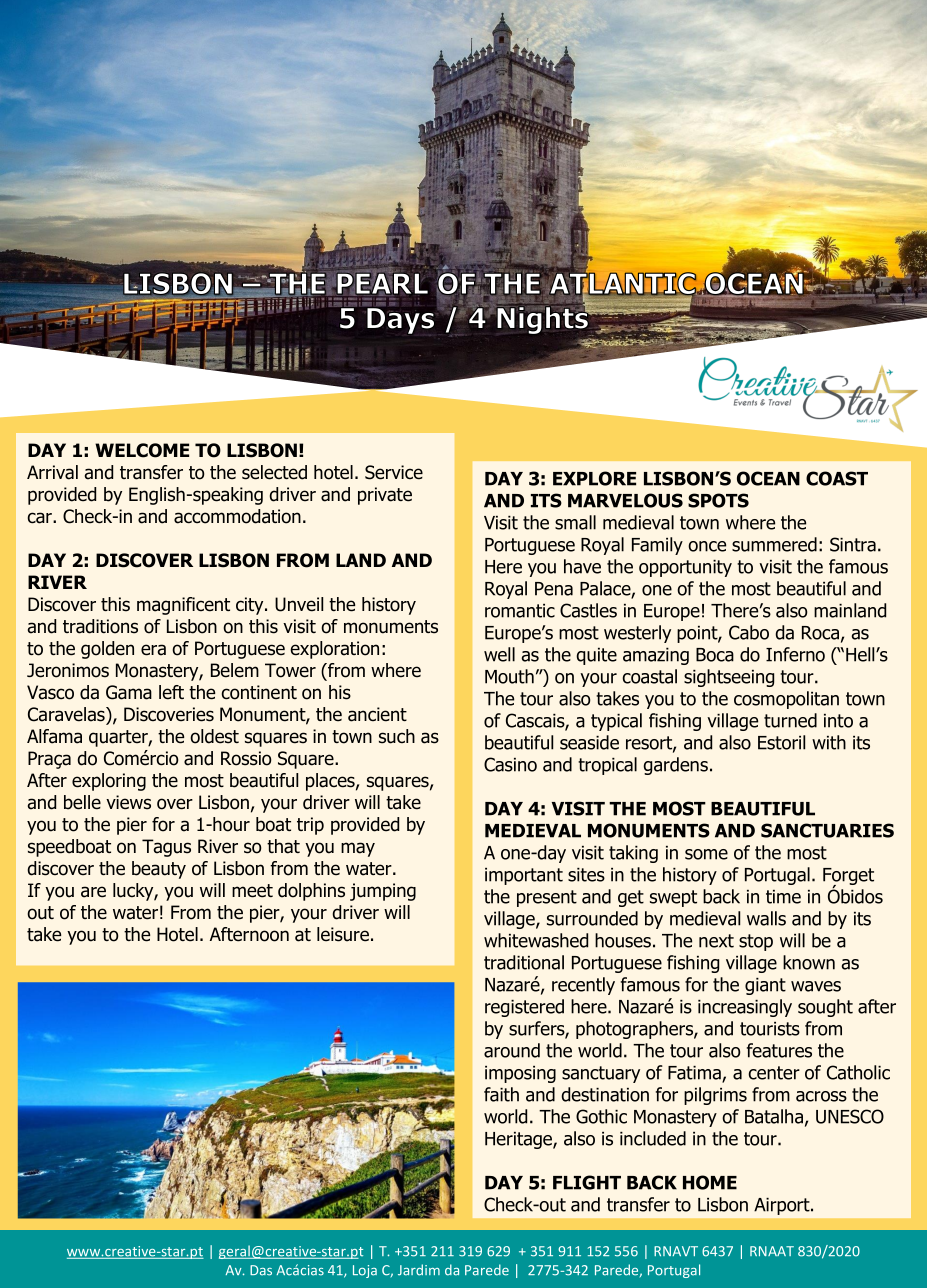 The image size is (927, 1288). Describe the element at coordinates (501, 1094) in the page. I see `faith` at that location.
